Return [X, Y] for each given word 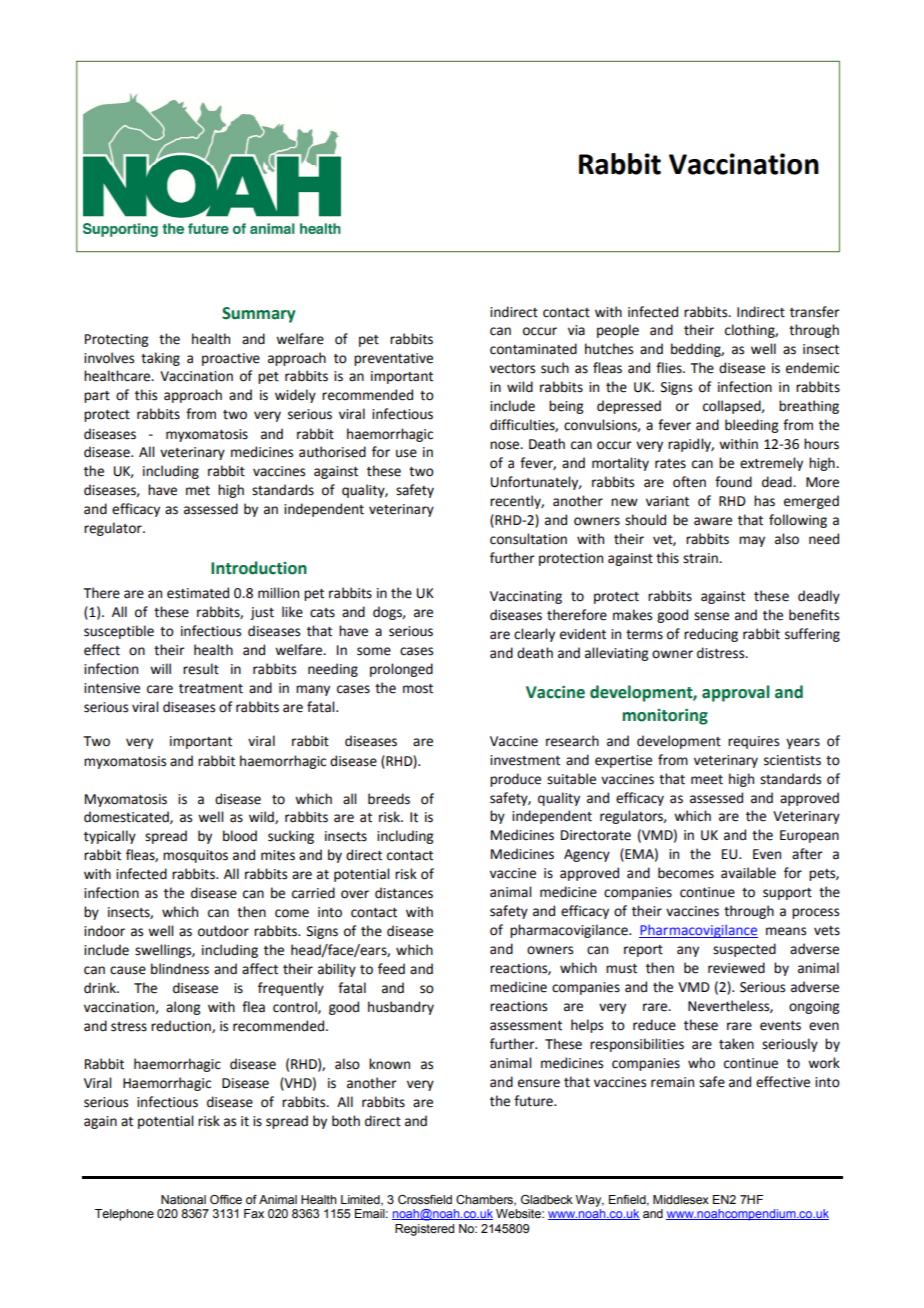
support [787, 894]
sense [711, 616]
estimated [198, 593]
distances [404, 893]
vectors [512, 369]
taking [160, 359]
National [183, 1199]
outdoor [223, 931]
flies [670, 368]
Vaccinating [526, 597]
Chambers [485, 1200]
